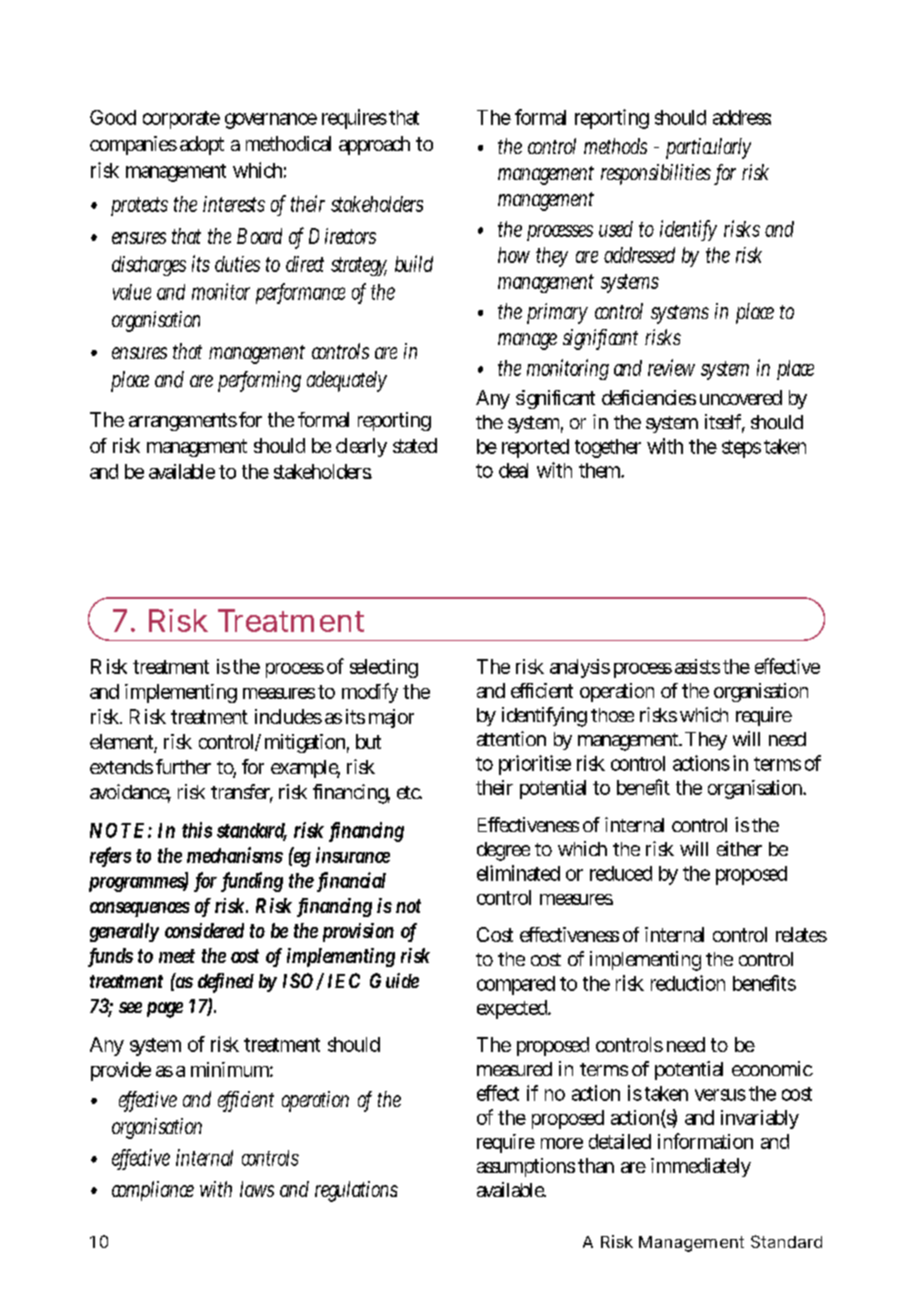 This image has height=1300, width=924. Describe the element at coordinates (516, 985) in the image. I see `compared` at that location.
